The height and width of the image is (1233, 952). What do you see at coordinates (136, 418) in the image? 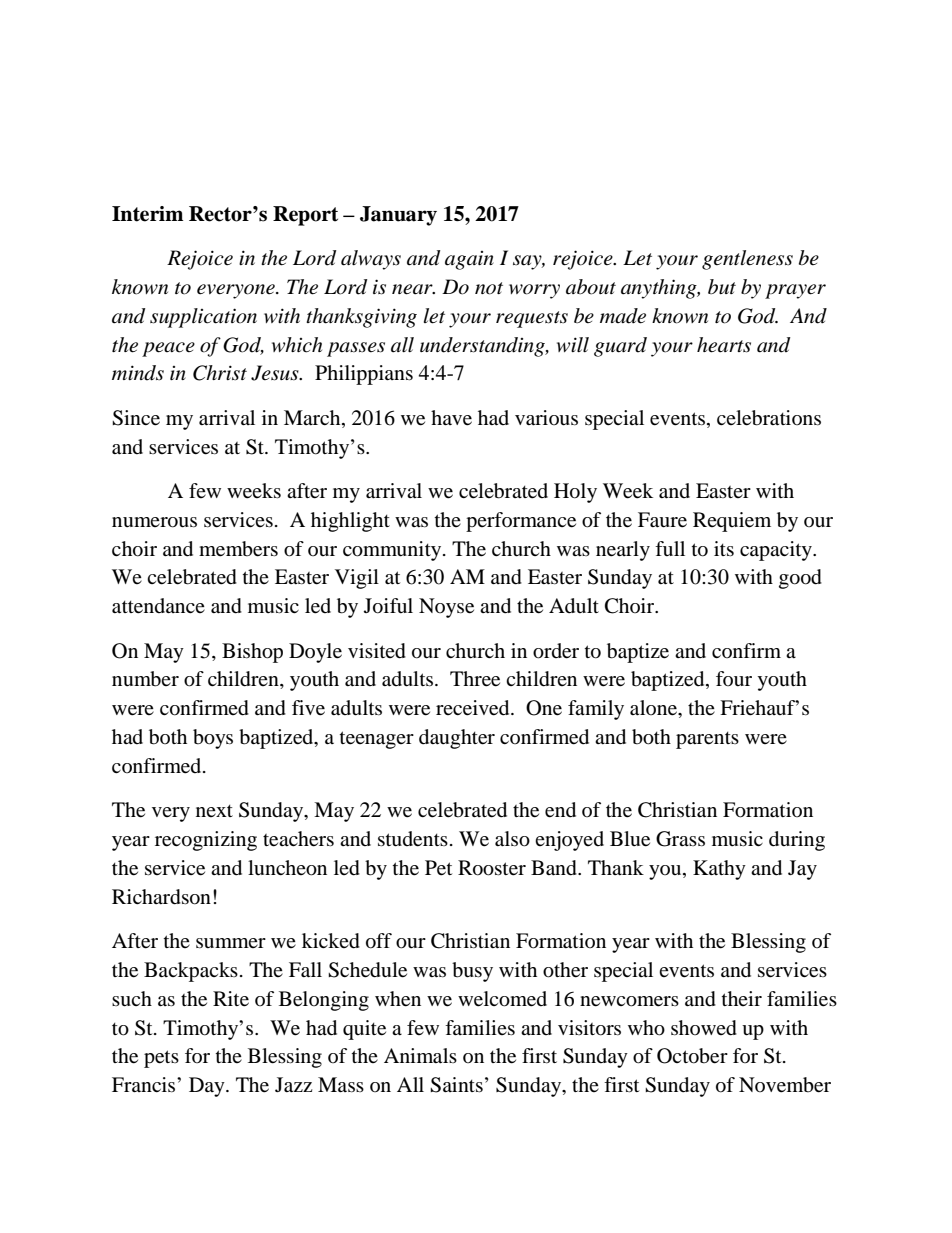
I see `Since` at bounding box center [136, 418].
